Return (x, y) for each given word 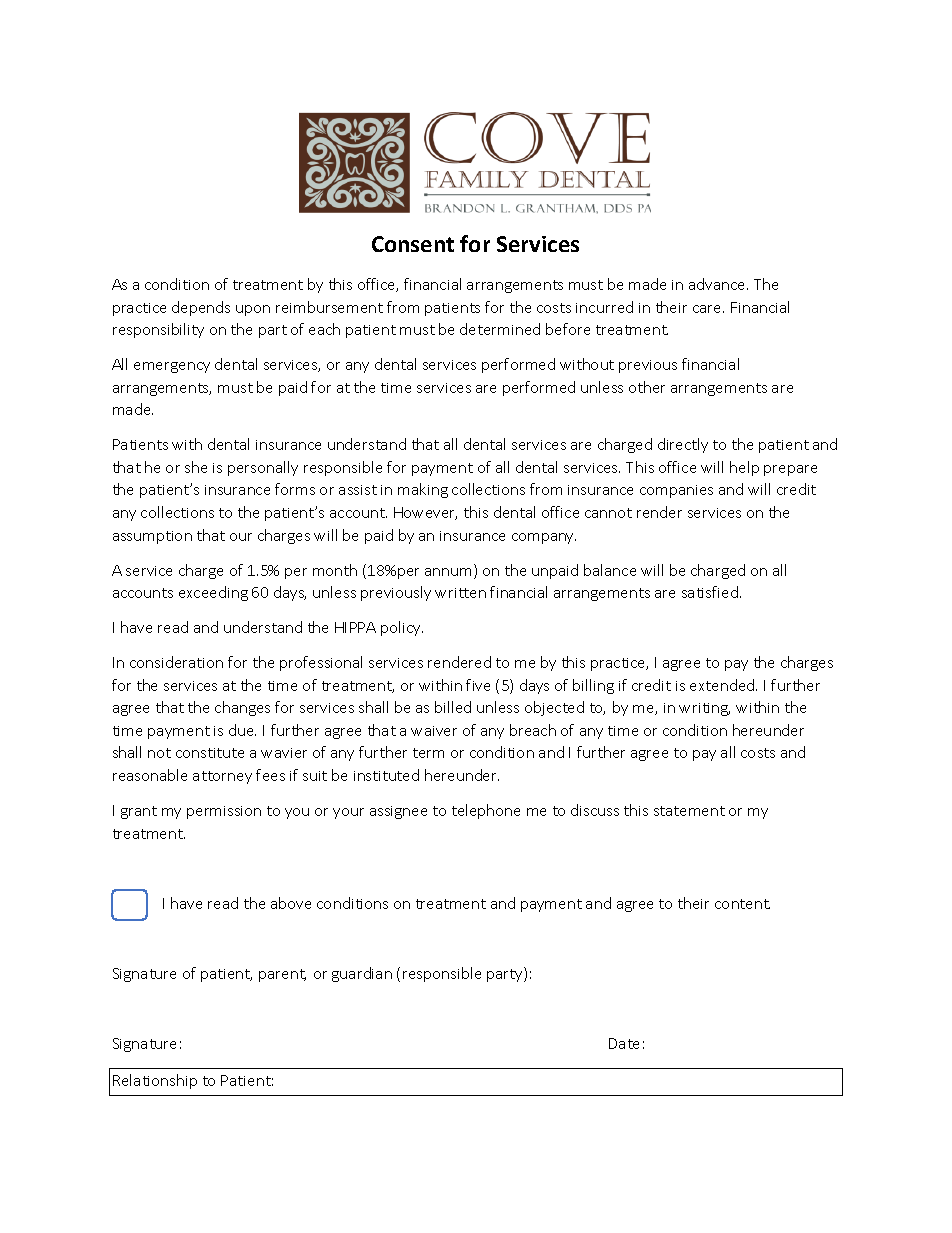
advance (718, 284)
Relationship (155, 1081)
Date (624, 1043)
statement (689, 811)
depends (201, 308)
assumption (152, 537)
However (425, 513)
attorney (222, 777)
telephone (486, 811)
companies (676, 491)
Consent (413, 244)
